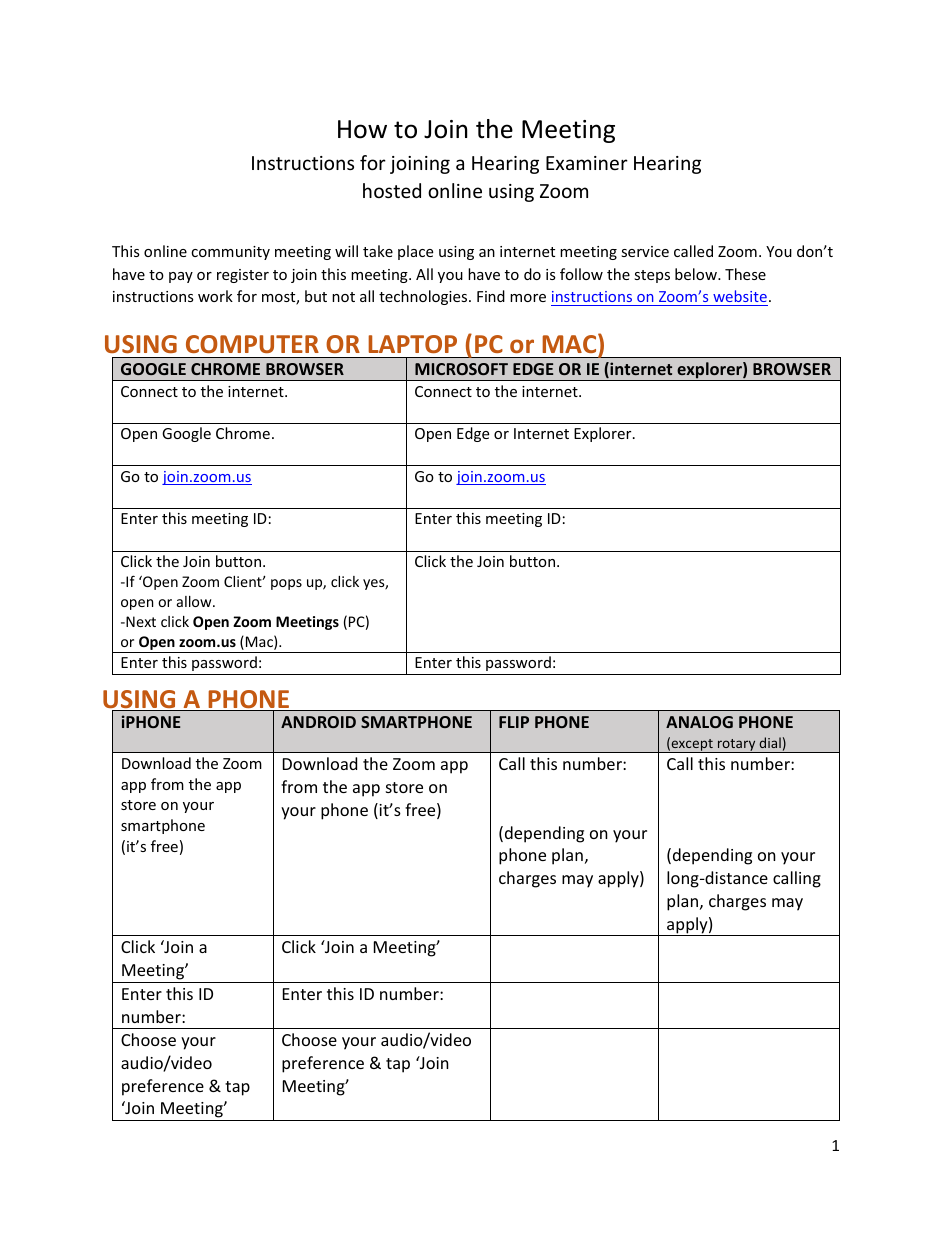  What do you see at coordinates (587, 163) in the screenshot?
I see `Examiner` at bounding box center [587, 163].
